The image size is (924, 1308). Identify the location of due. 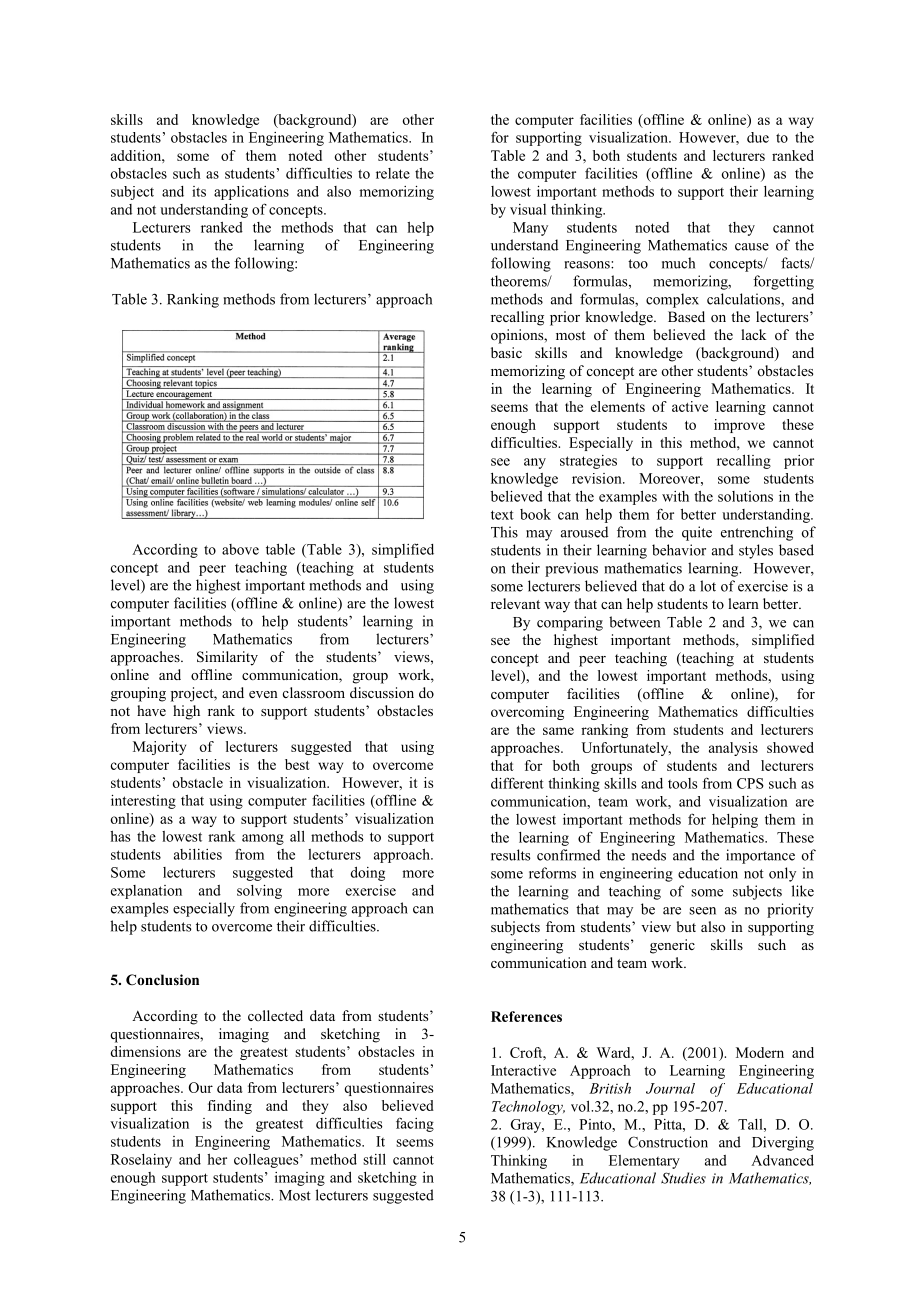
(758, 137).
